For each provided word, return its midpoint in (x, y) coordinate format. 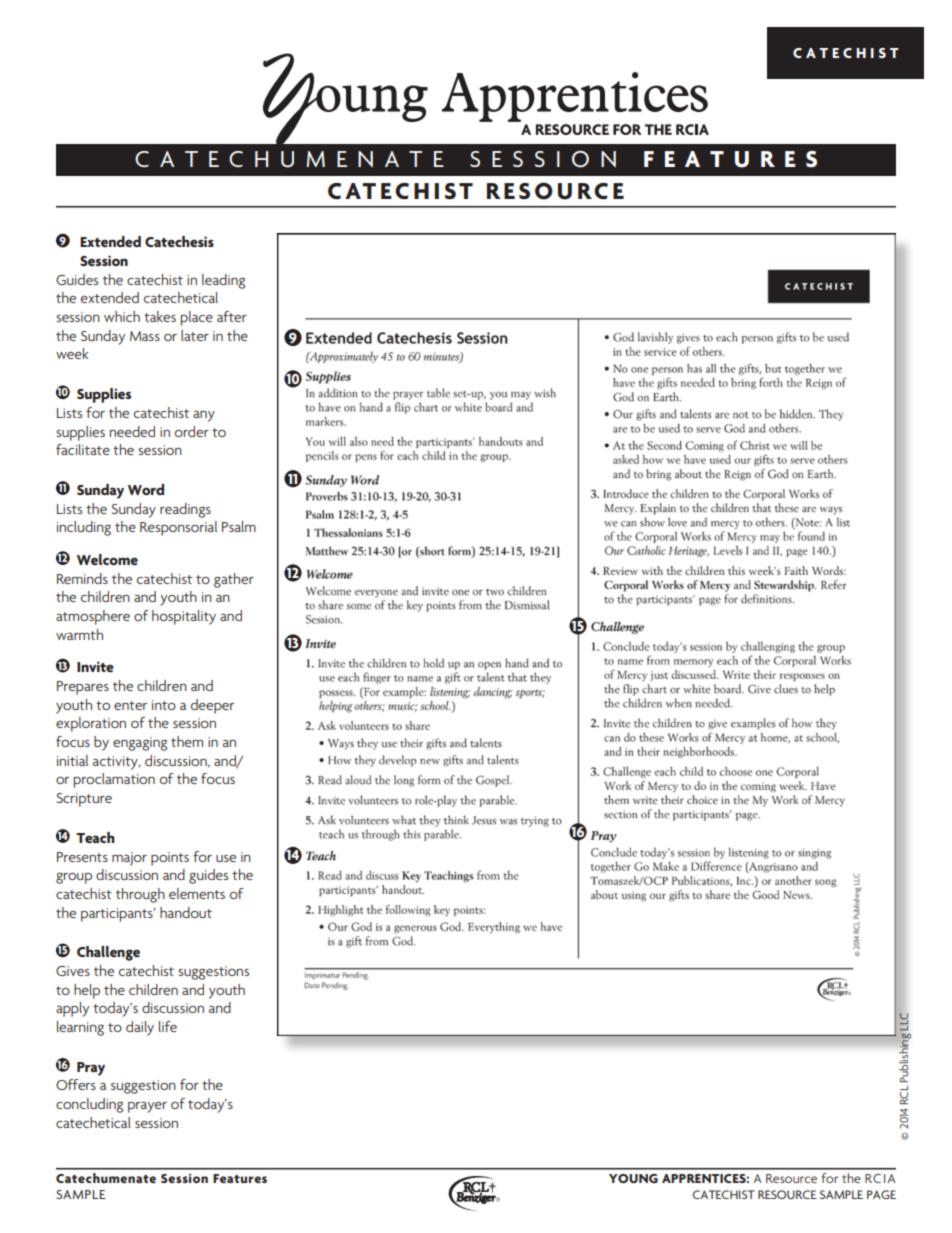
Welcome (107, 559)
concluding (89, 1105)
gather (234, 580)
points (170, 859)
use (226, 858)
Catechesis (179, 242)
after (232, 316)
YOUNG (633, 1178)
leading (223, 281)
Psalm (239, 526)
